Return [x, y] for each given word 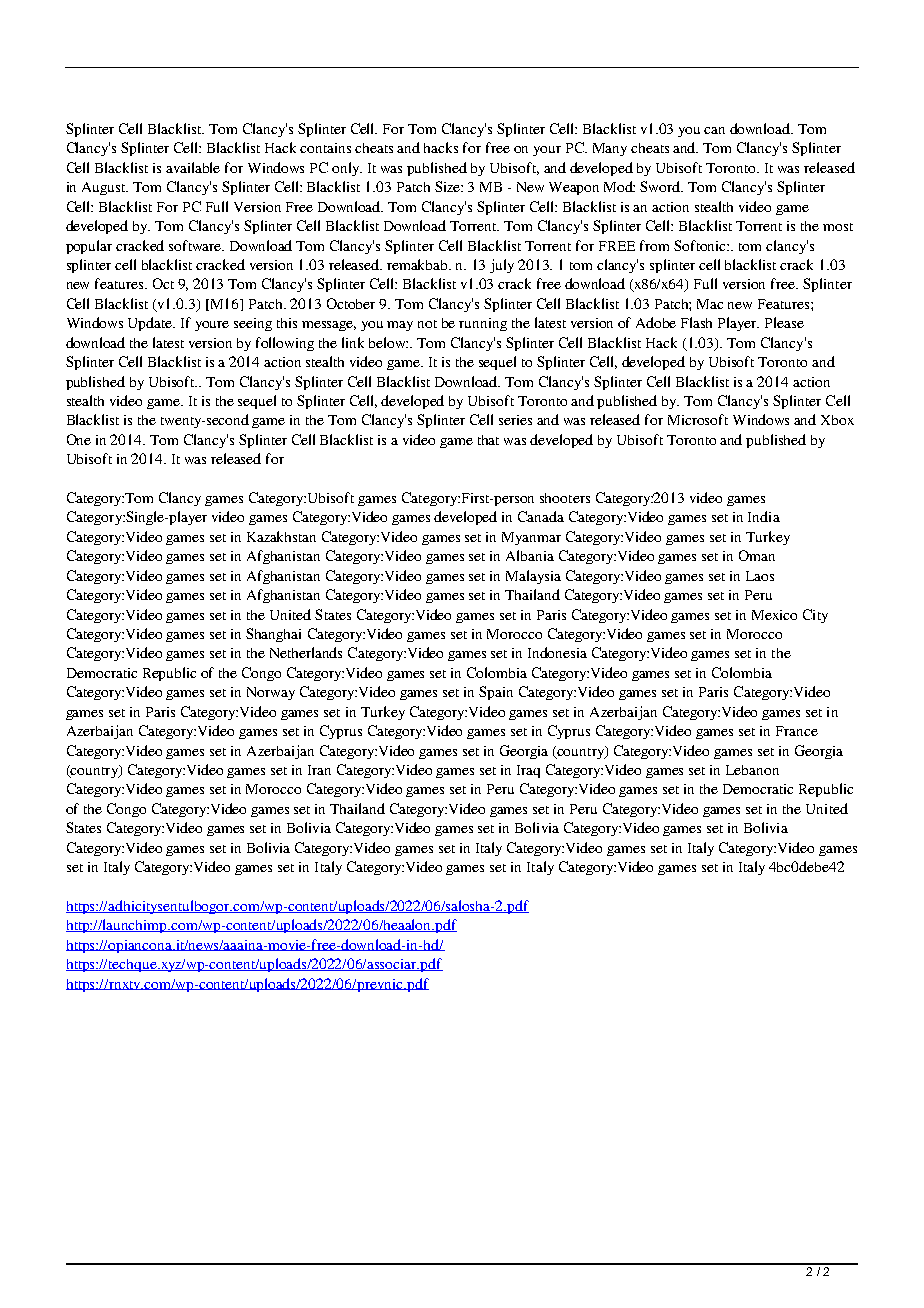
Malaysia [533, 577]
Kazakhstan [281, 536]
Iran [319, 770]
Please [784, 322]
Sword [661, 186]
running [483, 324]
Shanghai [273, 635]
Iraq [528, 771]
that [488, 440]
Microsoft [698, 419]
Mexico [774, 615]
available [193, 167]
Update [151, 324]
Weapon [574, 188]
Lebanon [752, 770]
